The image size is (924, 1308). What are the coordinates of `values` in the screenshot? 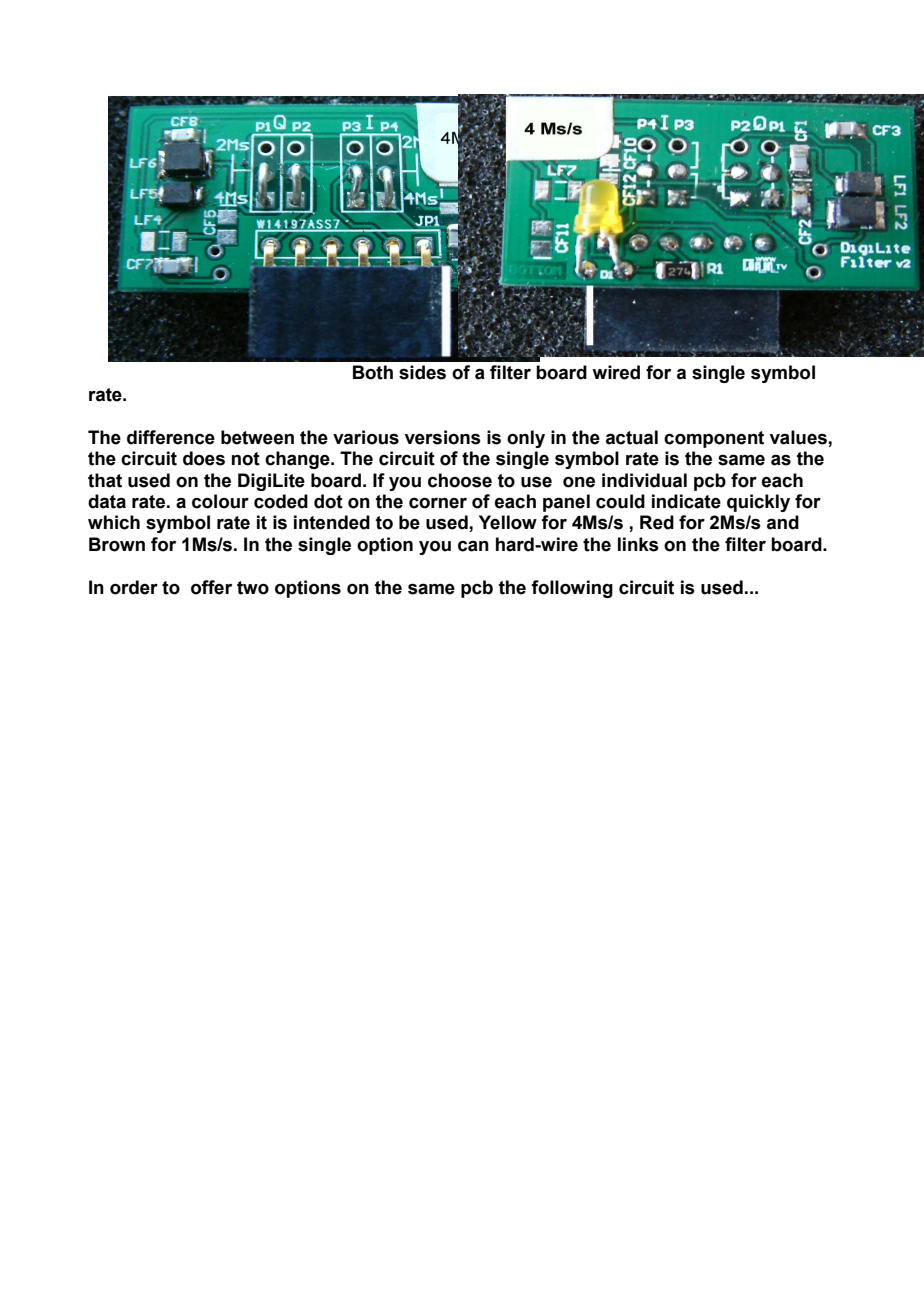 It's located at (798, 437).
